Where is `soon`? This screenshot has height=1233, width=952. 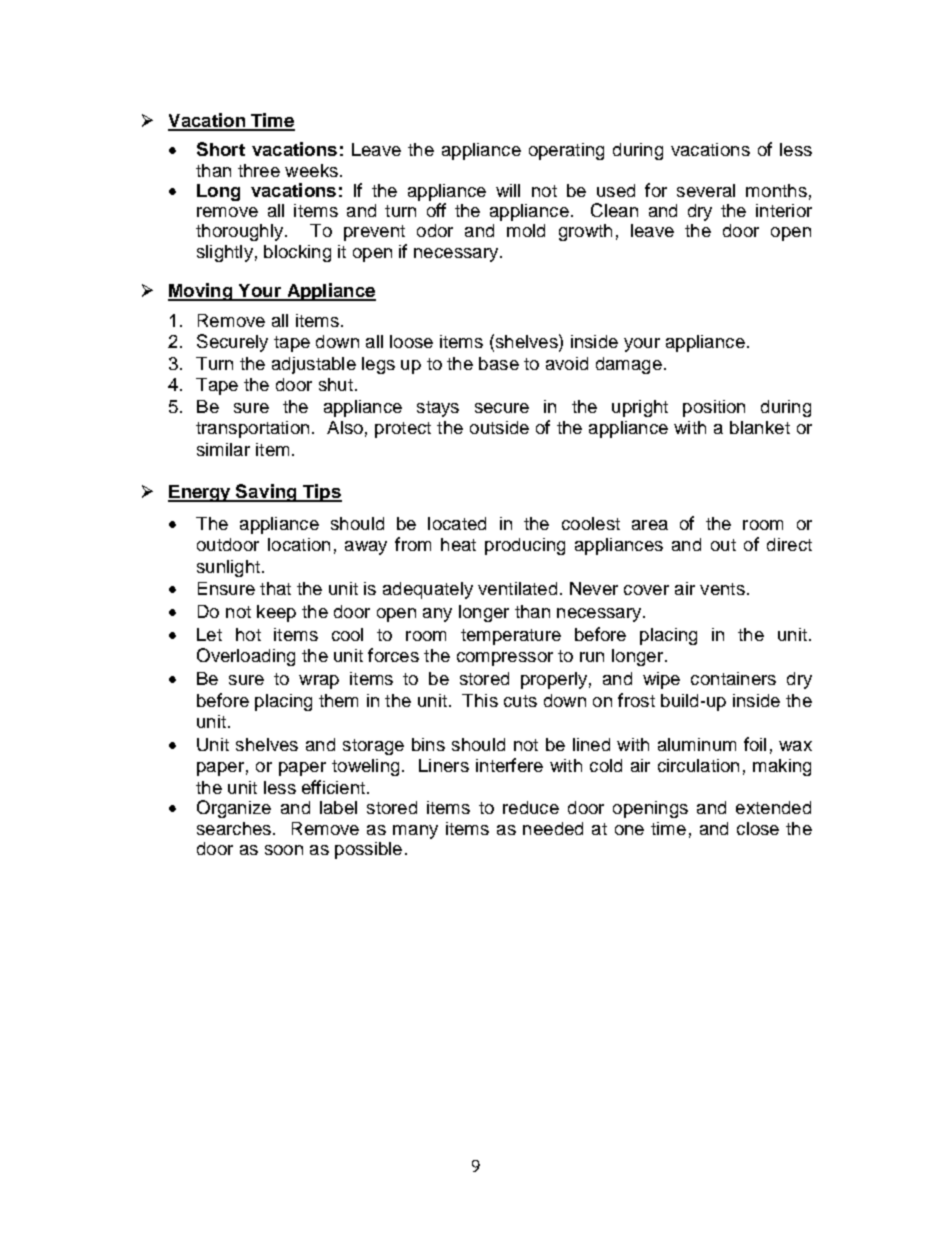
soon is located at coordinates (284, 850).
